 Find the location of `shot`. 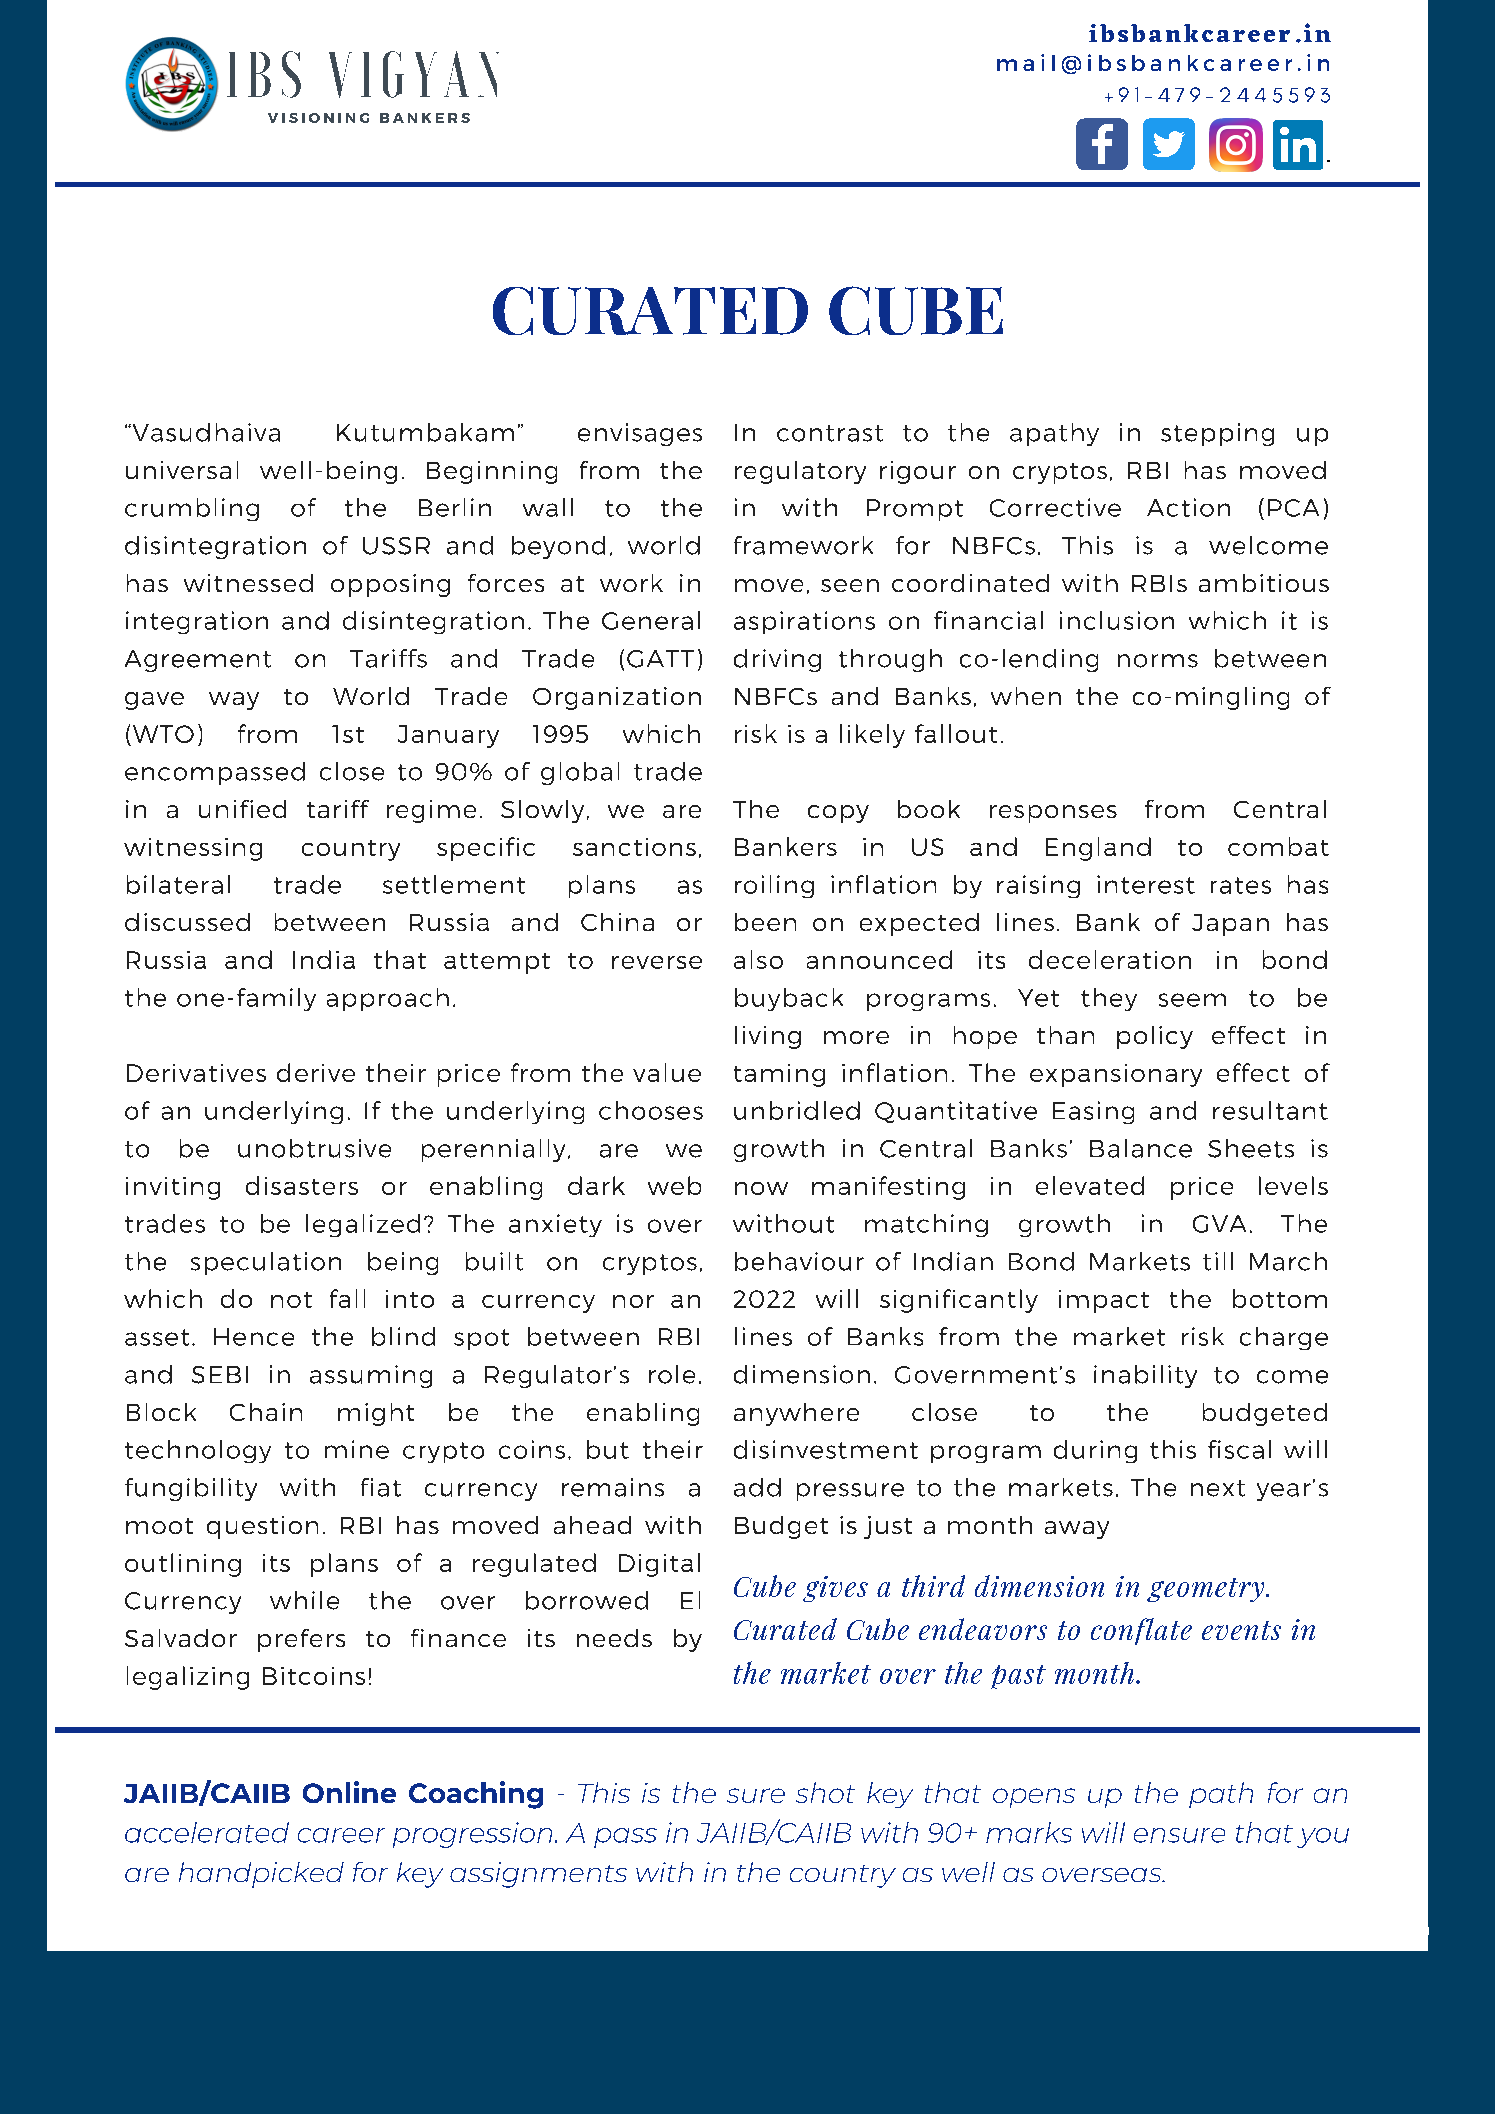

shot is located at coordinates (825, 1792).
